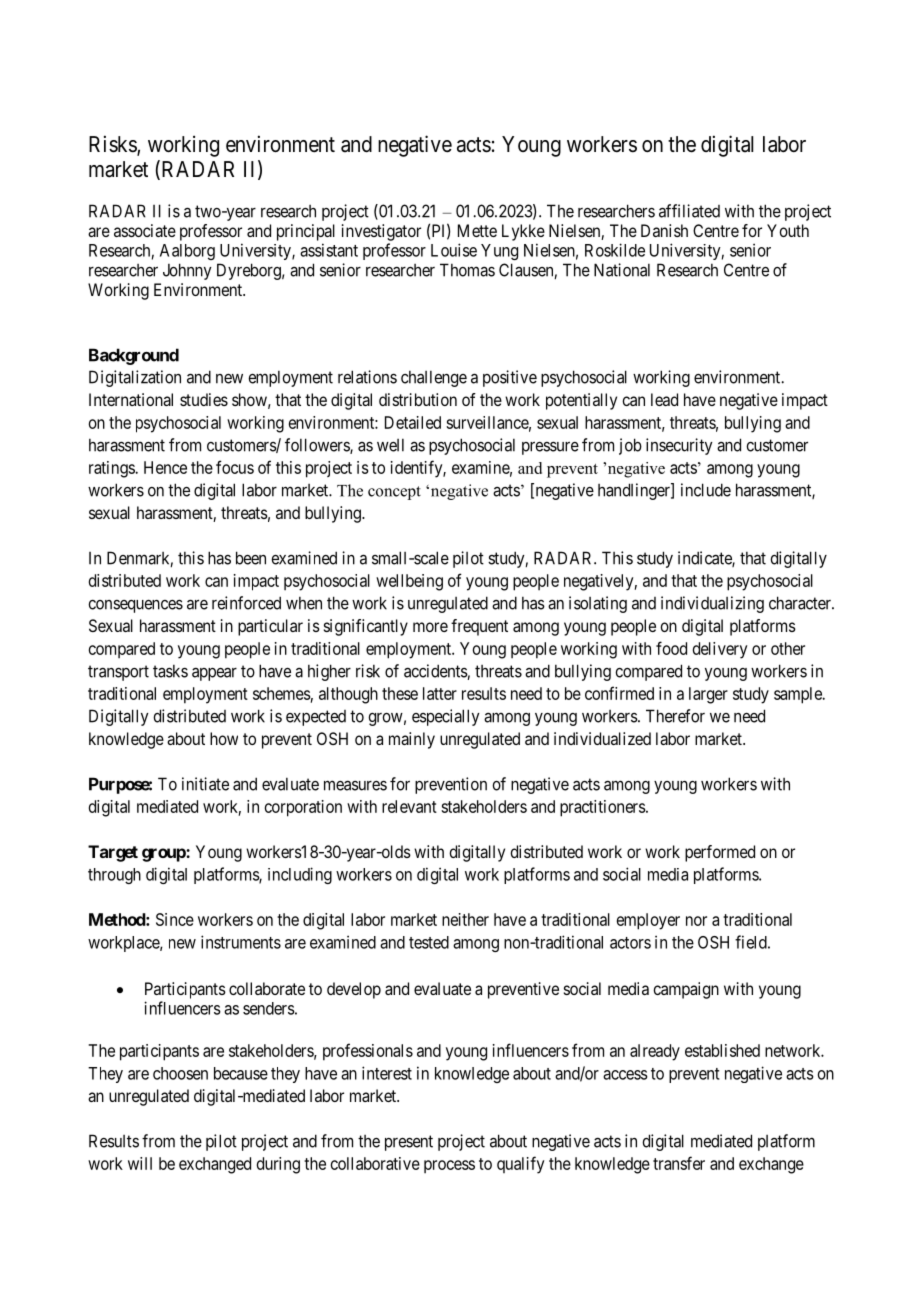 This screenshot has height=1308, width=924. What do you see at coordinates (394, 493) in the screenshot?
I see `concept` at bounding box center [394, 493].
